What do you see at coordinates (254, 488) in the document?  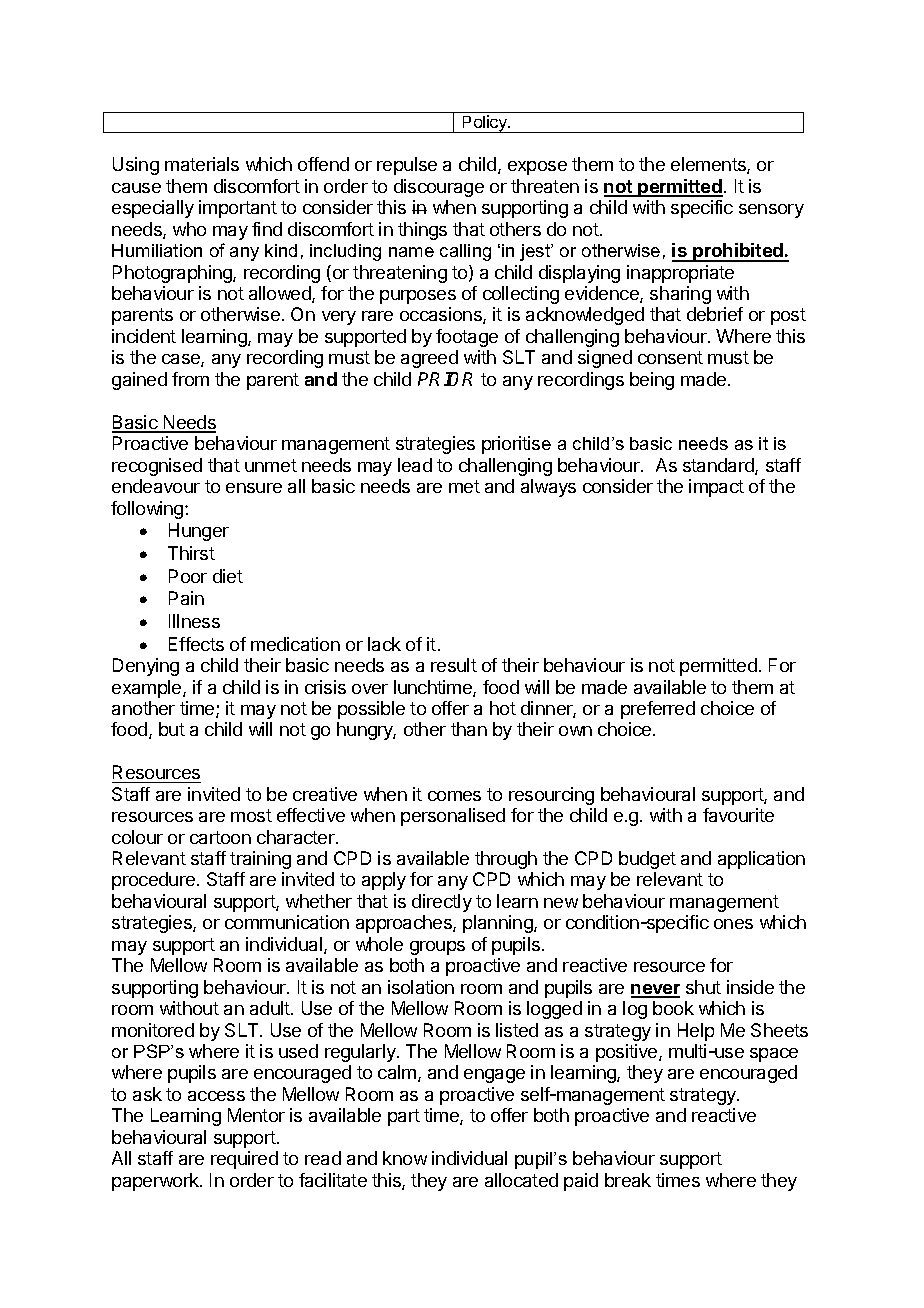 I see `ensure` at bounding box center [254, 488].
